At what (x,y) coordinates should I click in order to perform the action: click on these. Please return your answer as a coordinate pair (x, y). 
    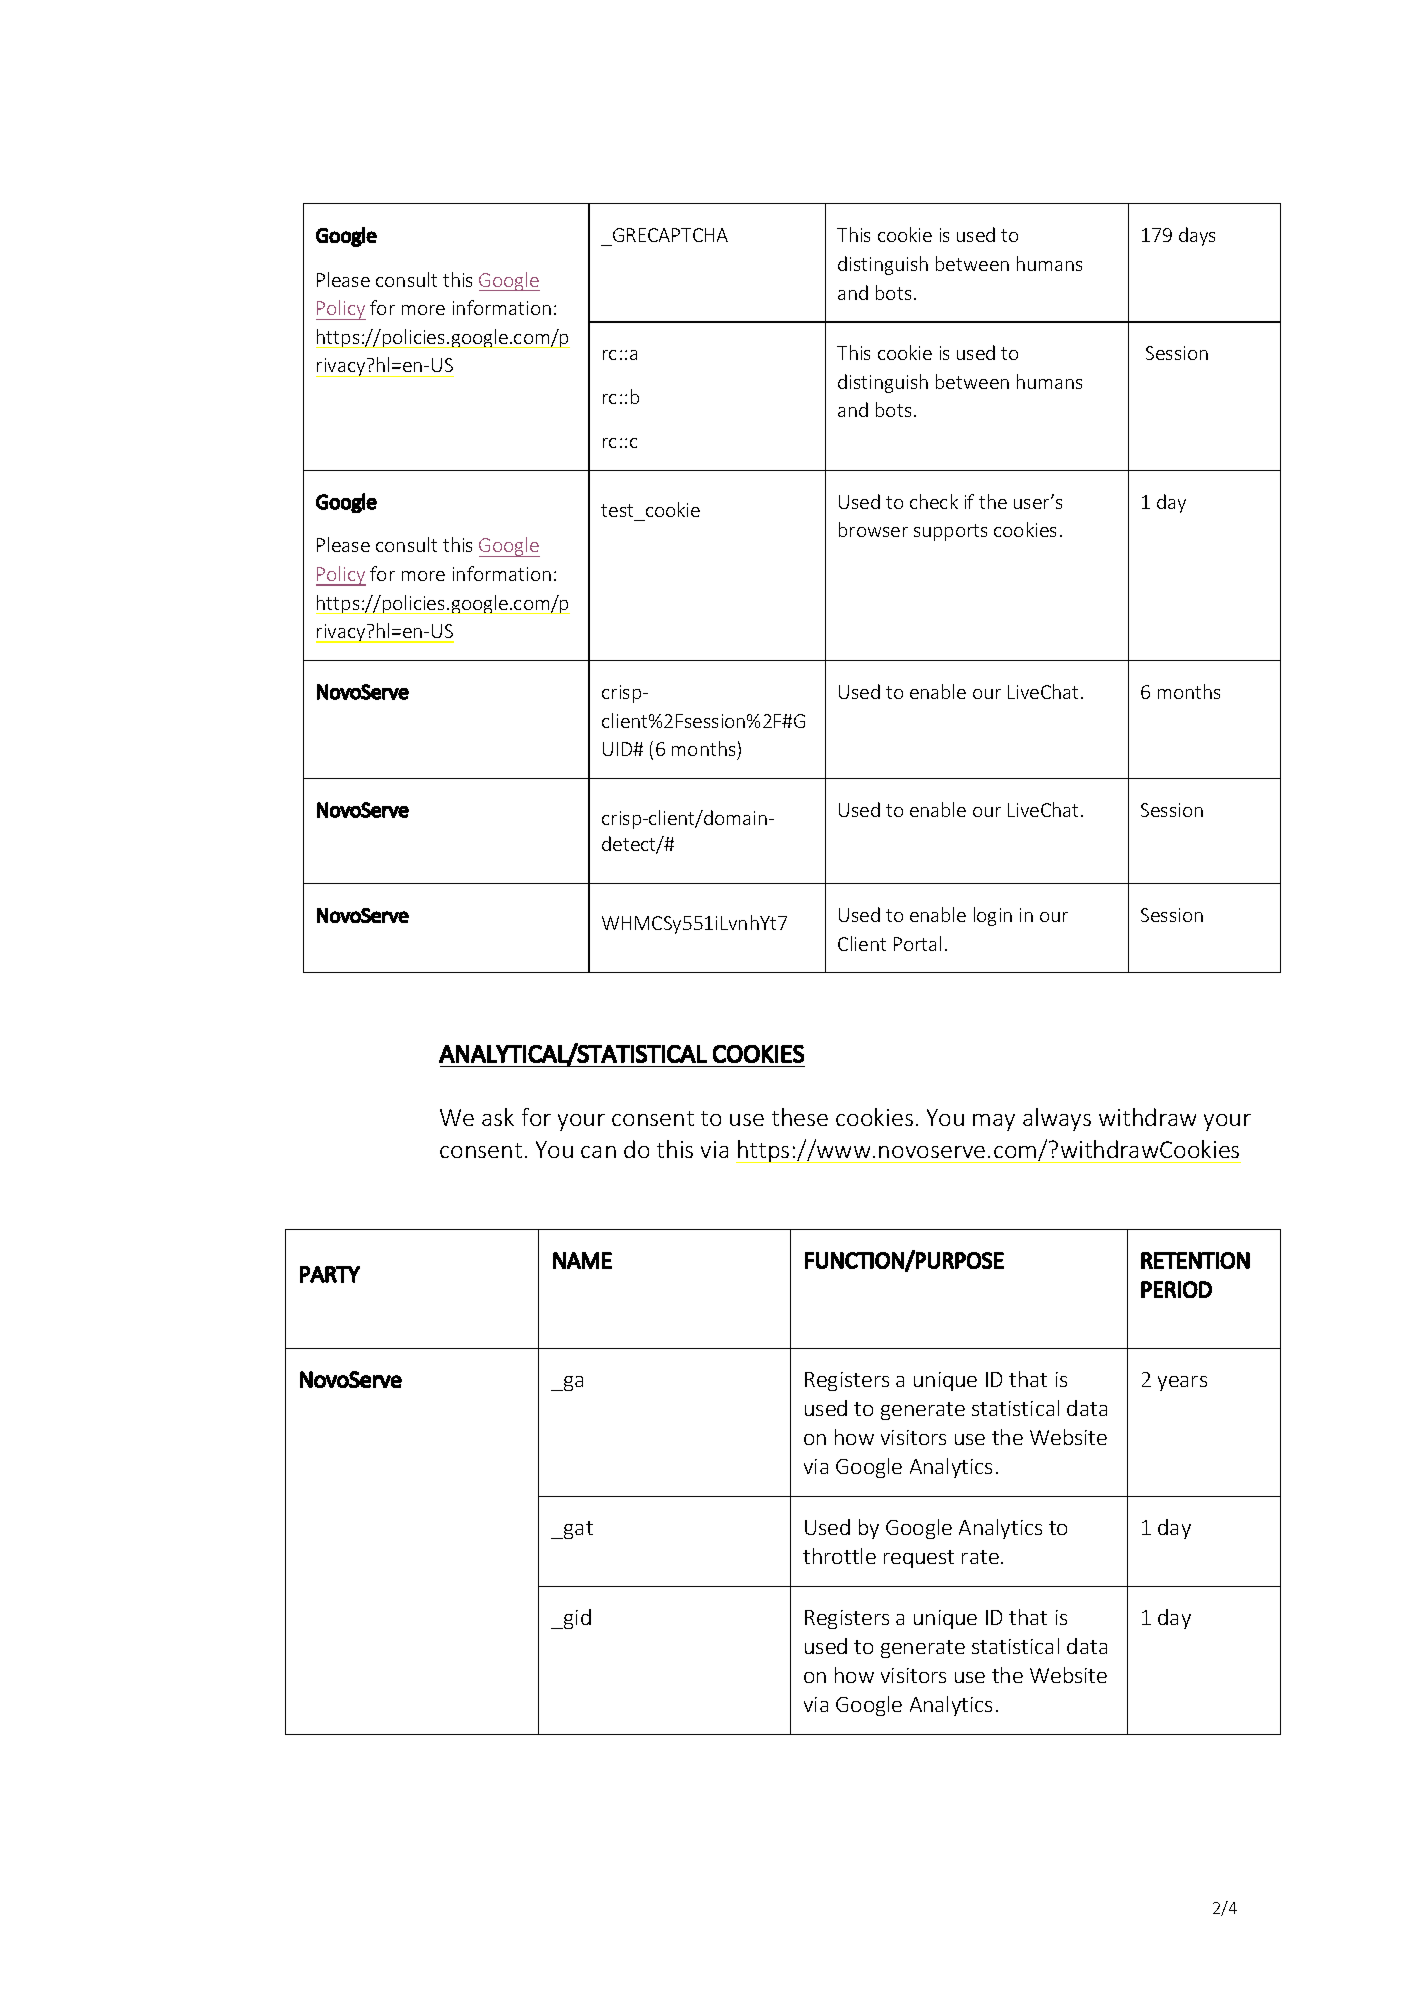
    Looking at the image, I should click on (800, 1117).
